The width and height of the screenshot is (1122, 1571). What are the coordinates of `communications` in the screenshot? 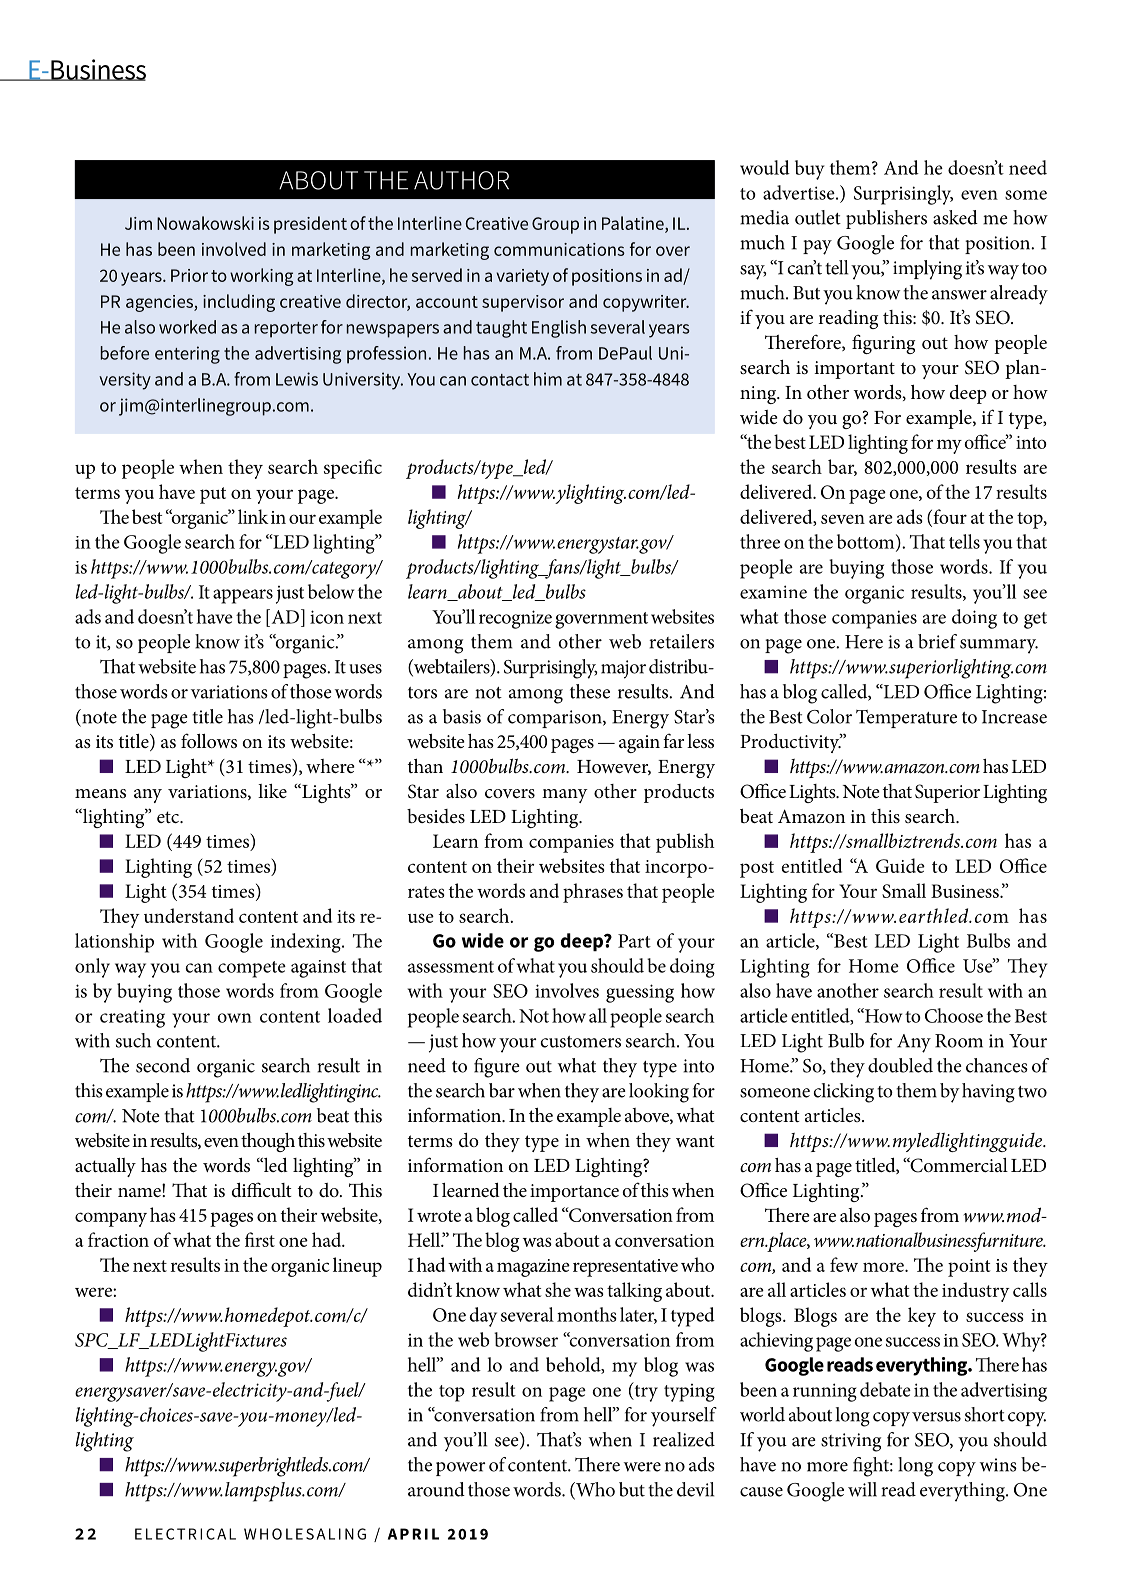 It's located at (559, 249).
